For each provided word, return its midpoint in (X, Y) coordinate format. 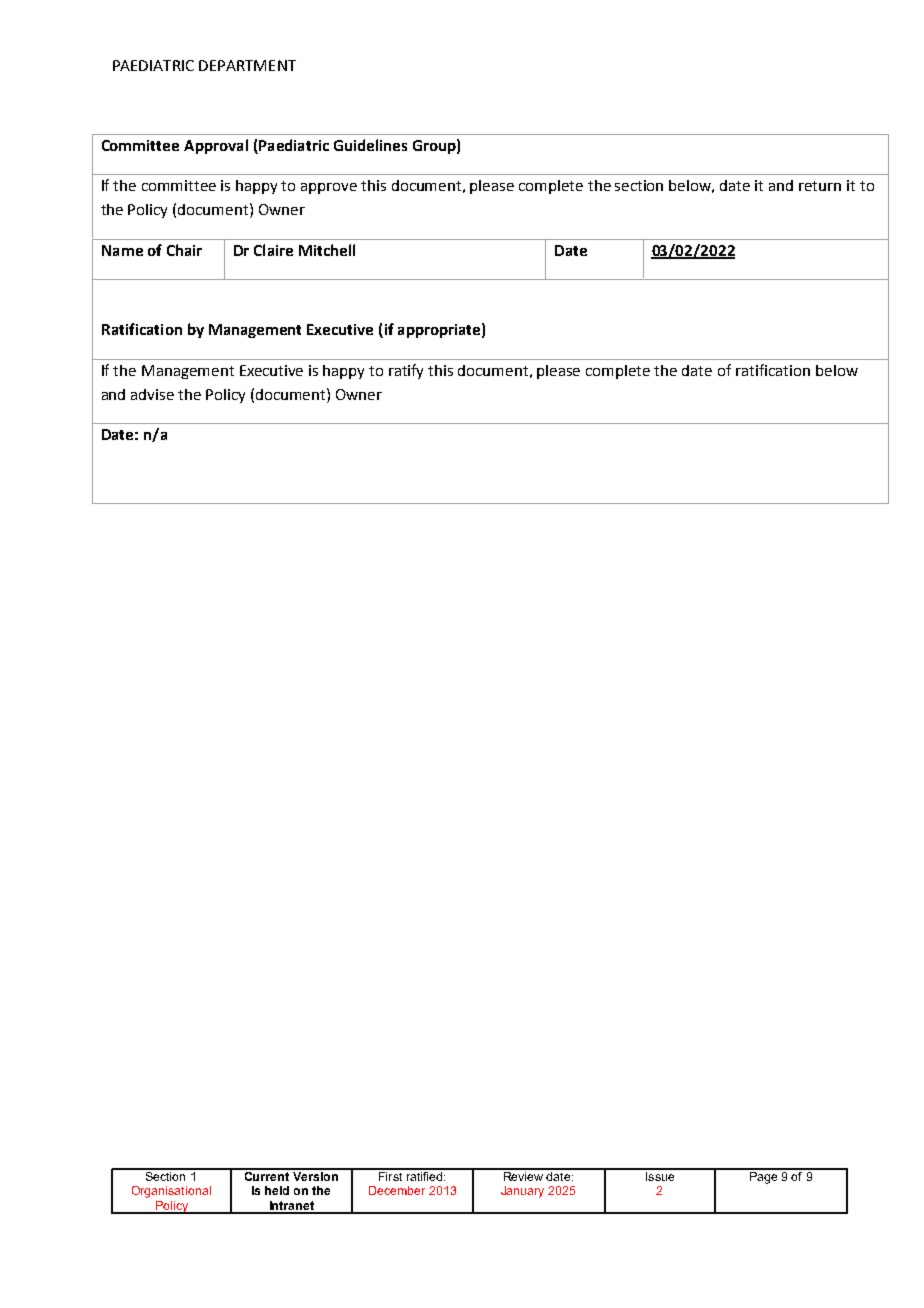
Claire (273, 250)
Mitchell (327, 250)
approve (329, 188)
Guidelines (370, 145)
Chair (184, 250)
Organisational (171, 1192)
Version (315, 1175)
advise (152, 394)
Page (764, 1176)
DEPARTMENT (247, 65)
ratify (406, 371)
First (391, 1175)
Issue (660, 1175)
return (820, 186)
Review (523, 1175)
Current (266, 1175)
